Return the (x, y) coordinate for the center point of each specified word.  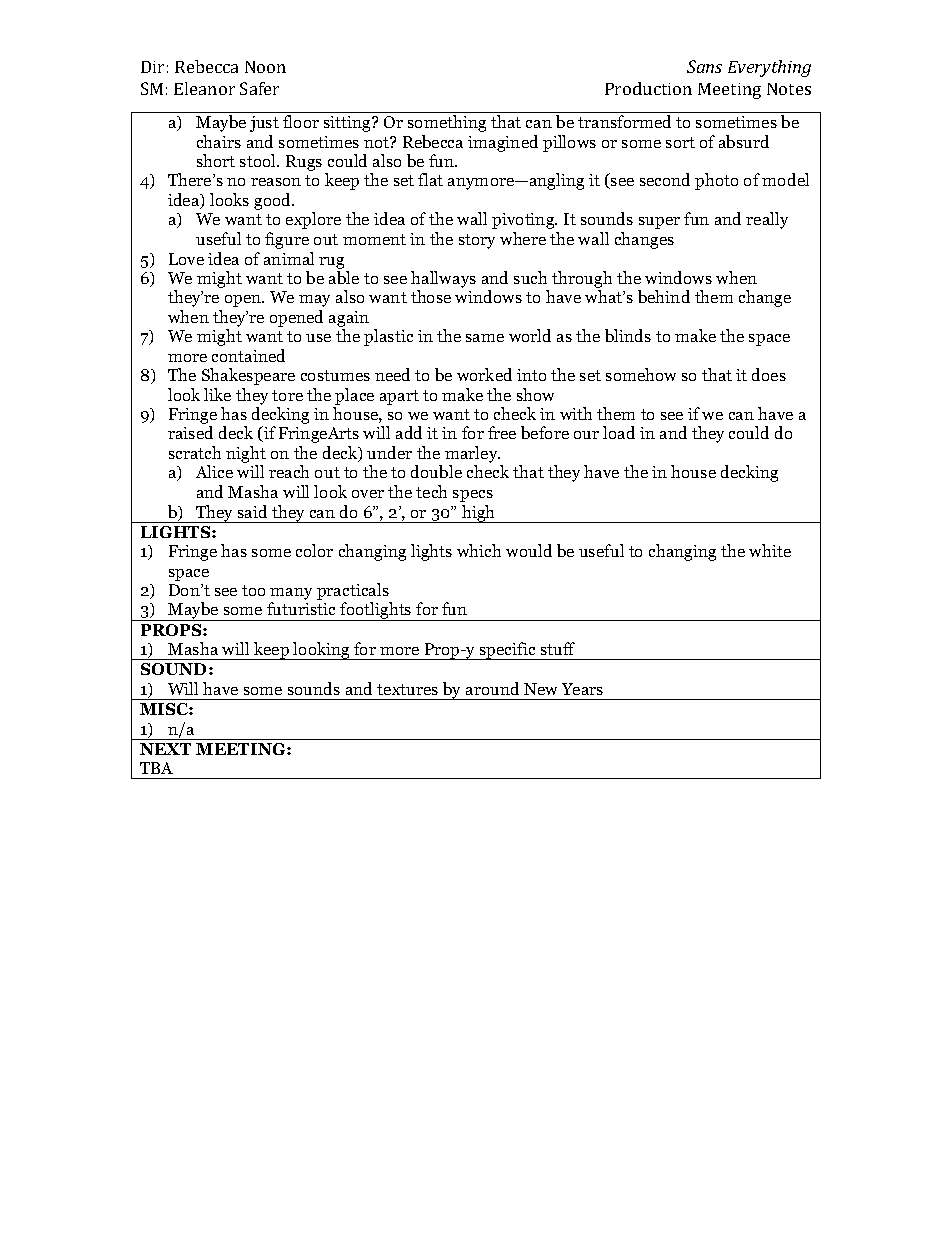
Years (582, 689)
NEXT (165, 749)
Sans (704, 66)
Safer (259, 88)
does (769, 374)
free (502, 432)
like (217, 394)
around (492, 688)
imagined (503, 143)
